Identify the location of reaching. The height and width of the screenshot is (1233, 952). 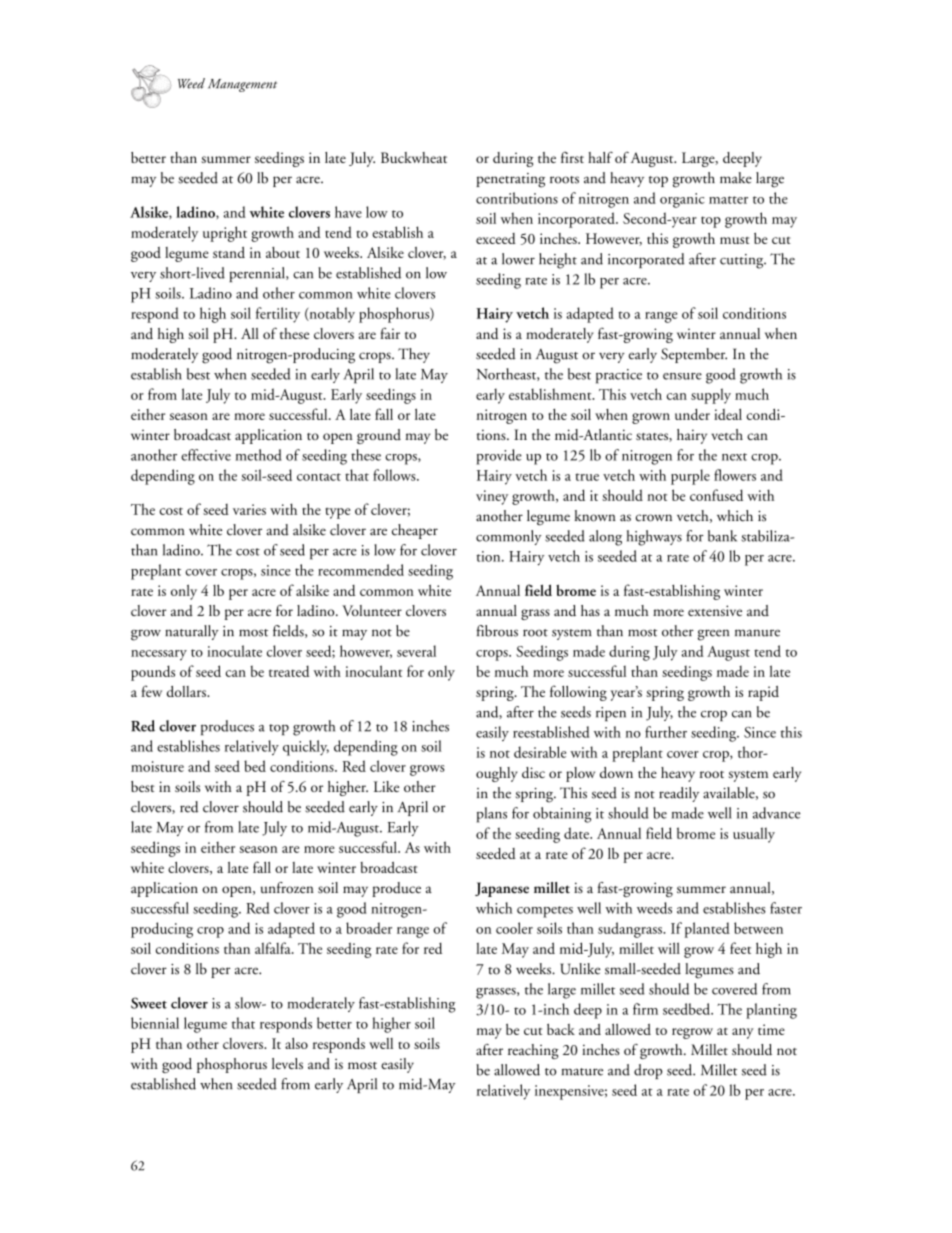
(533, 1051).
